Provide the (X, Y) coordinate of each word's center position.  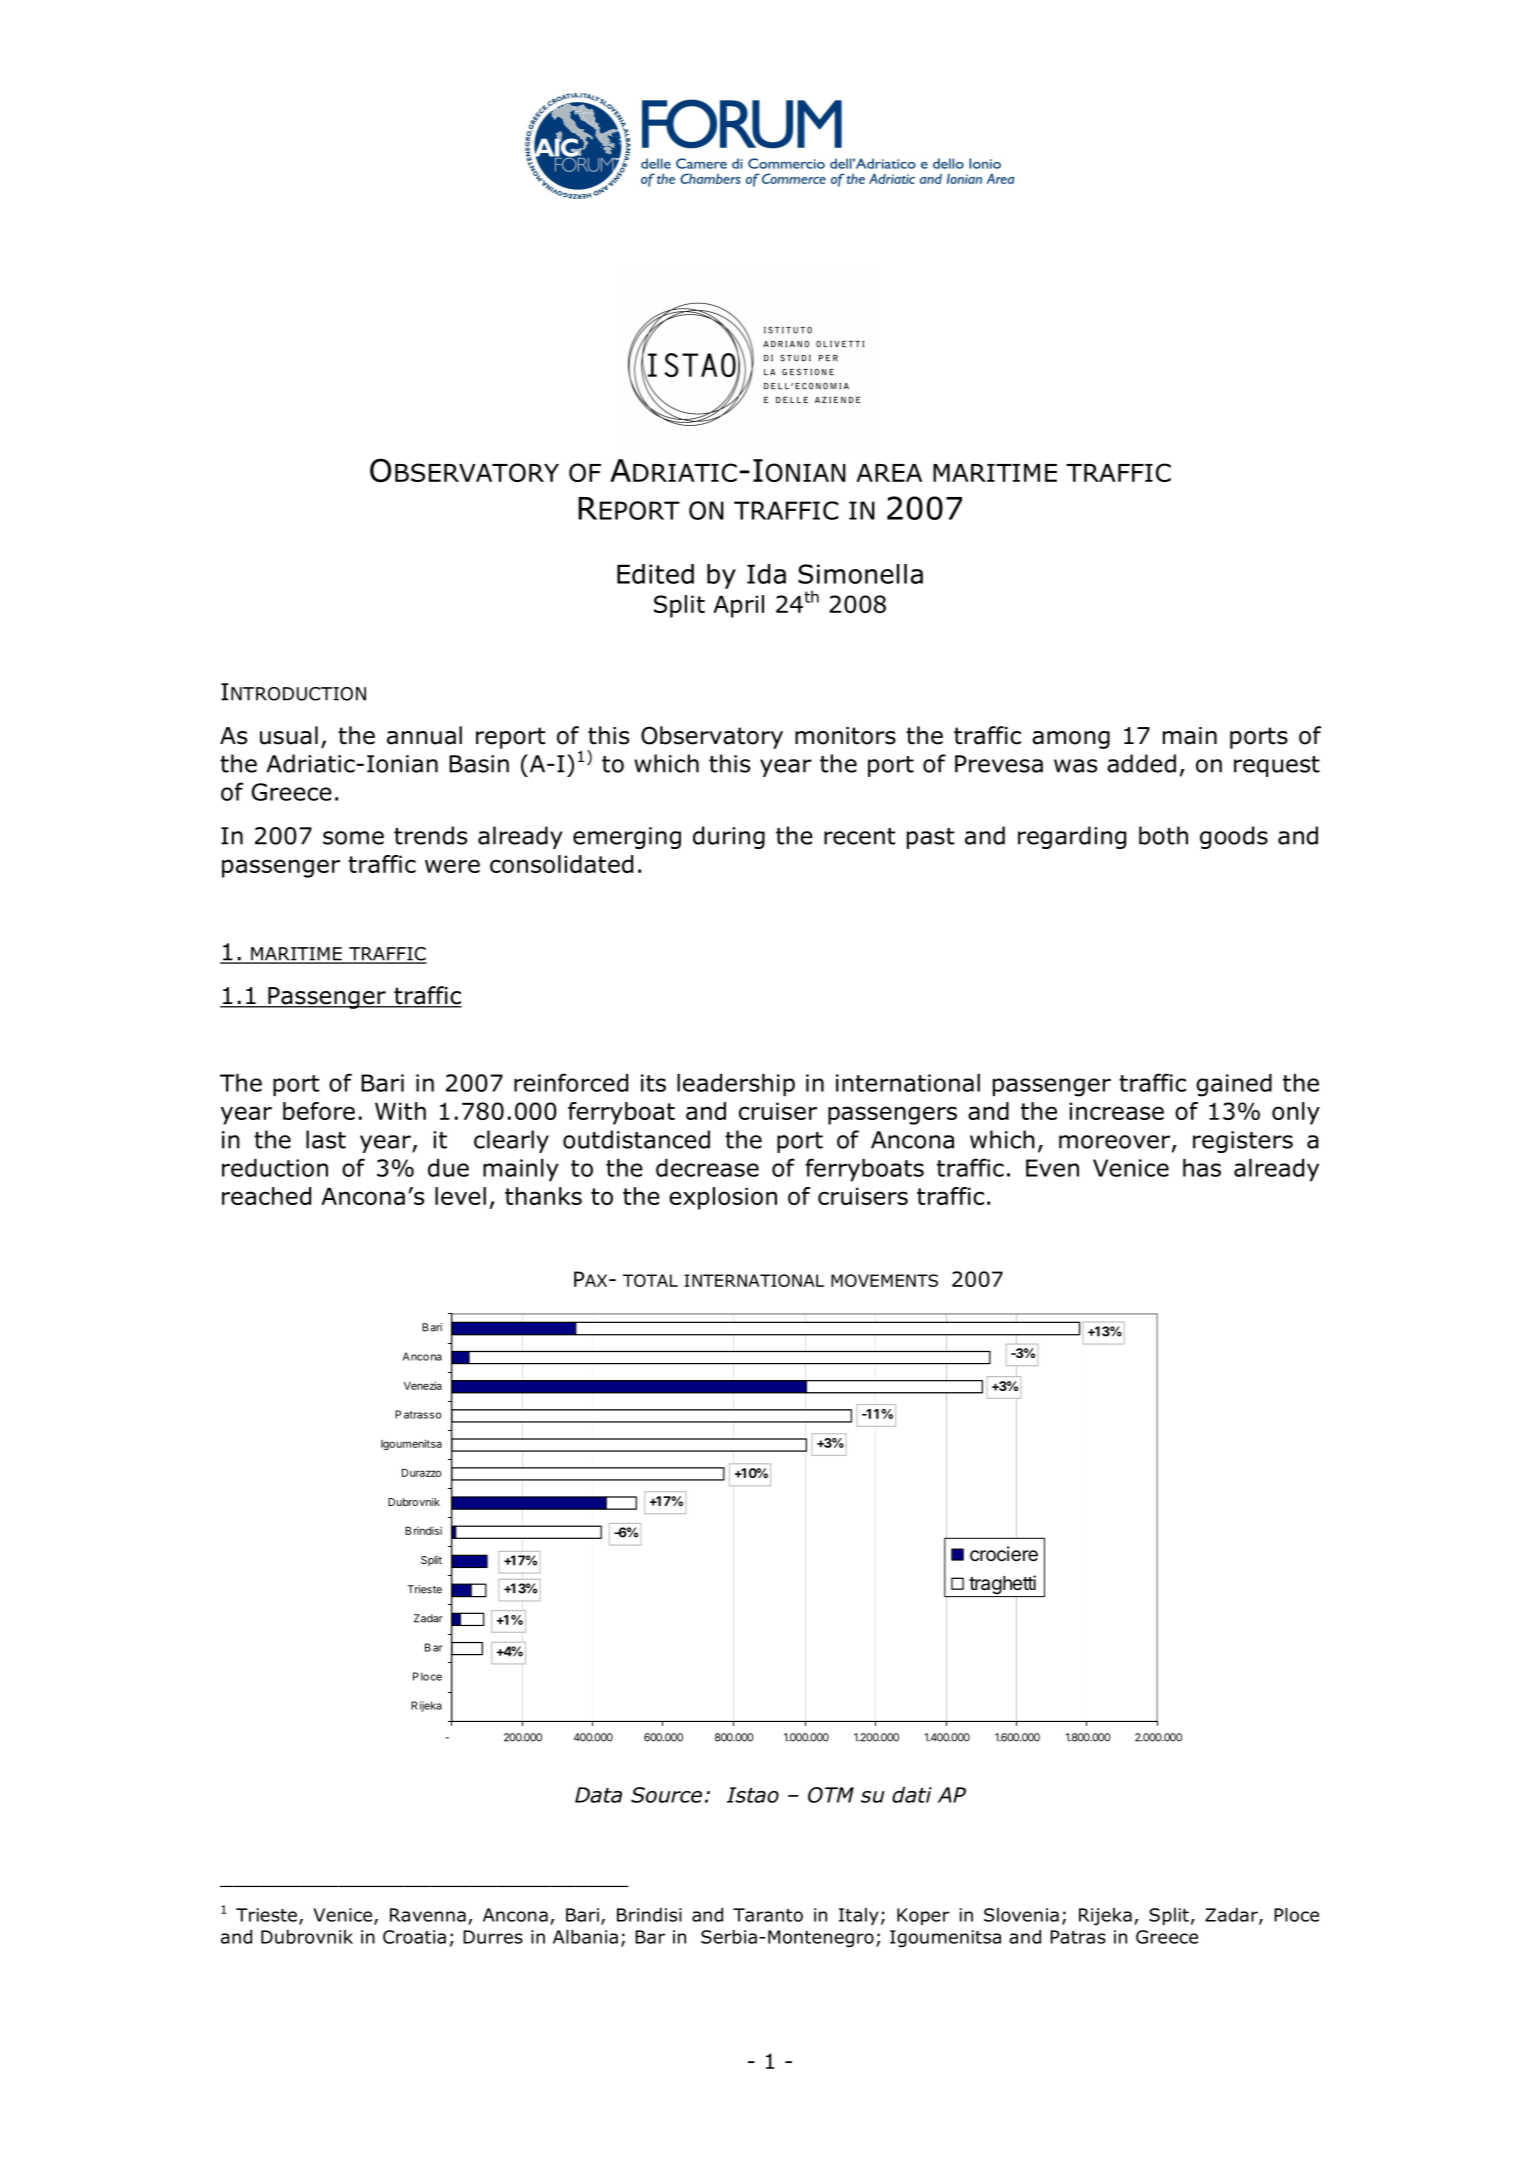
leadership (736, 1085)
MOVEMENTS (884, 1280)
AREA (889, 473)
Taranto (768, 1915)
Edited (655, 574)
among (1071, 740)
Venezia (423, 1385)
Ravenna (428, 1915)
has (1202, 1168)
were (452, 866)
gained (1234, 1085)
